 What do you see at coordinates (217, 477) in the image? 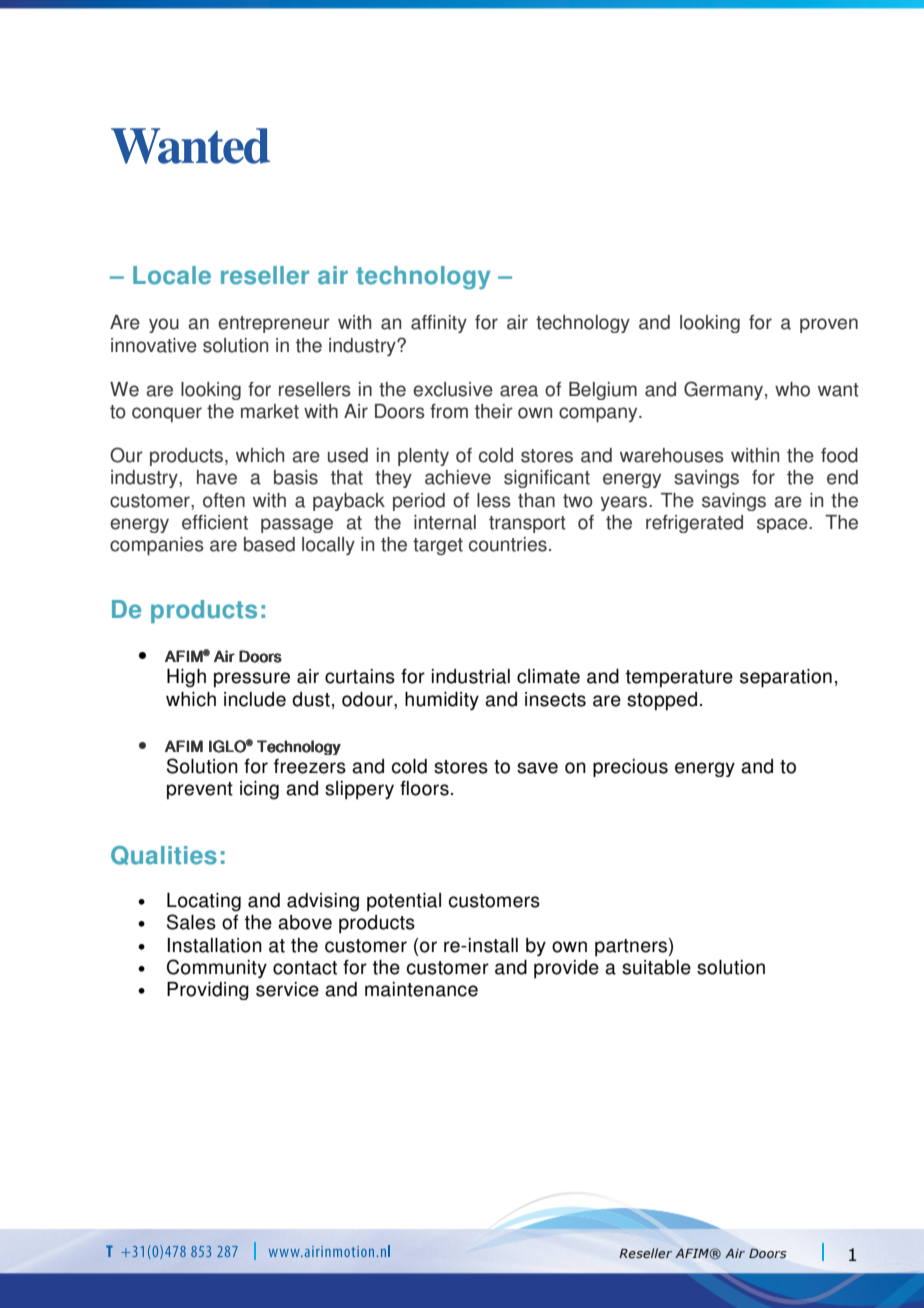
I see `have` at bounding box center [217, 477].
